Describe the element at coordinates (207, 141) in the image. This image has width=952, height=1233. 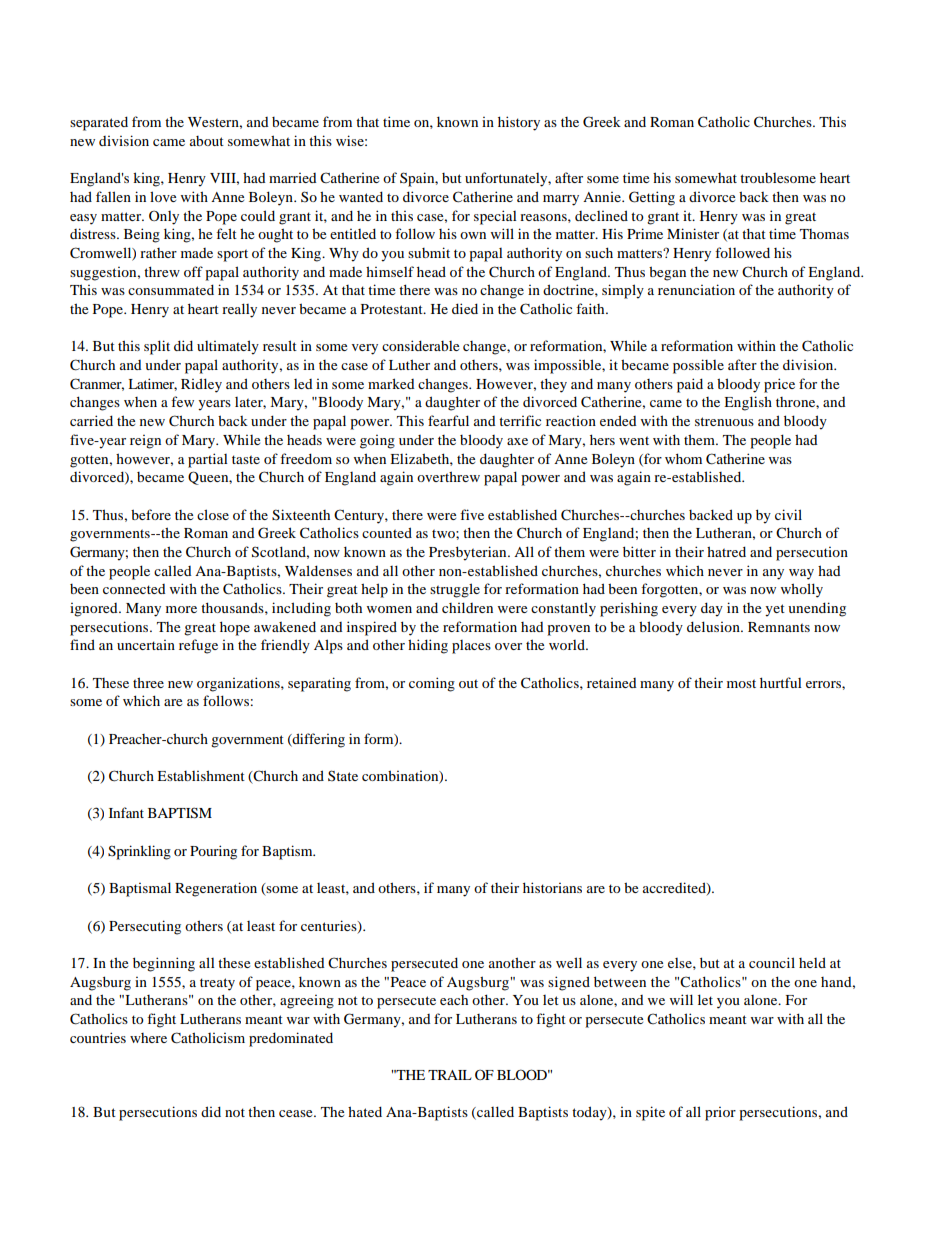
I see `about` at that location.
